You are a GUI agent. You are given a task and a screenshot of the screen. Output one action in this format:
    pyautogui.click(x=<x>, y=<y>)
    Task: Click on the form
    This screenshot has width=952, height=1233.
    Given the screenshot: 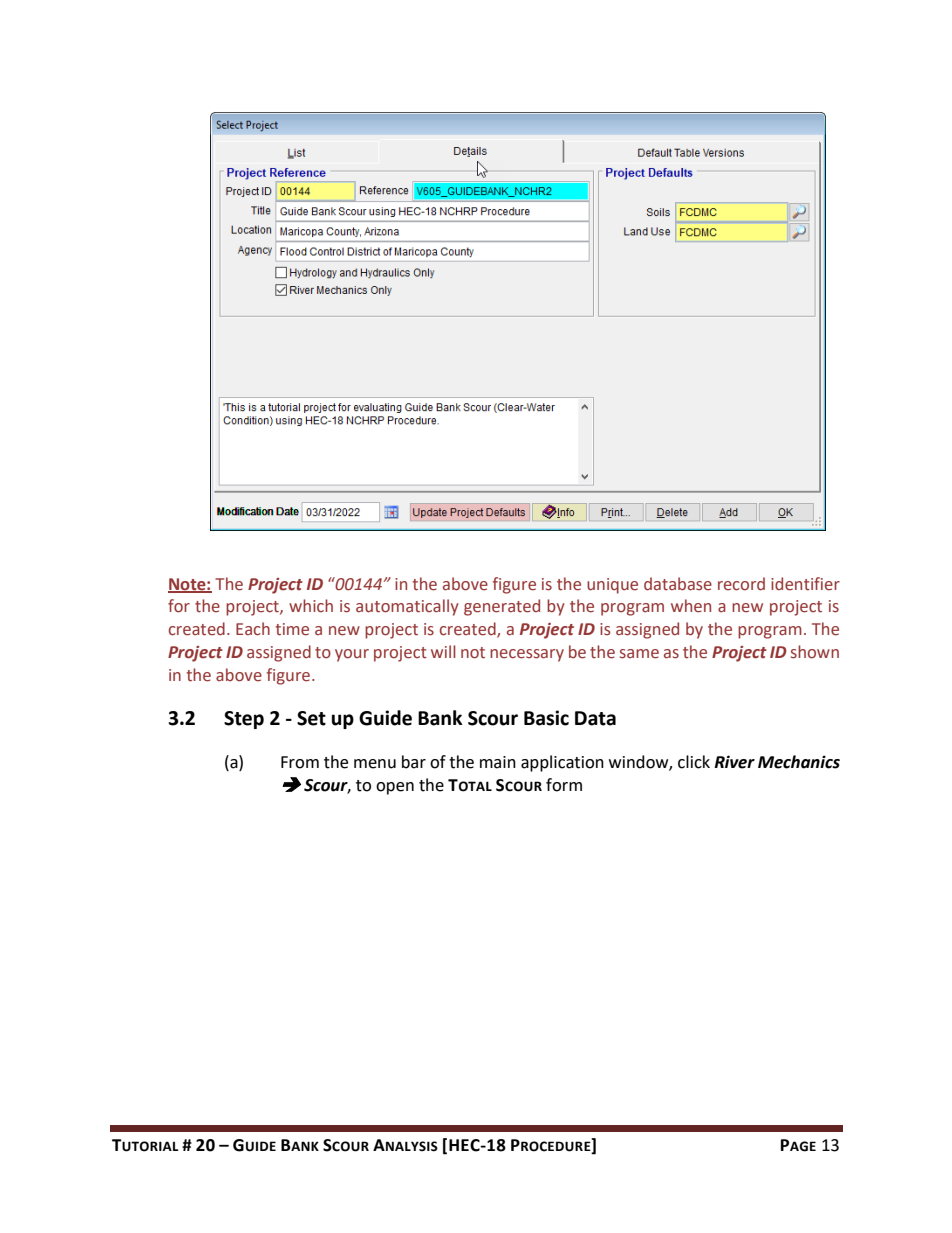 What is the action you would take?
    pyautogui.click(x=564, y=785)
